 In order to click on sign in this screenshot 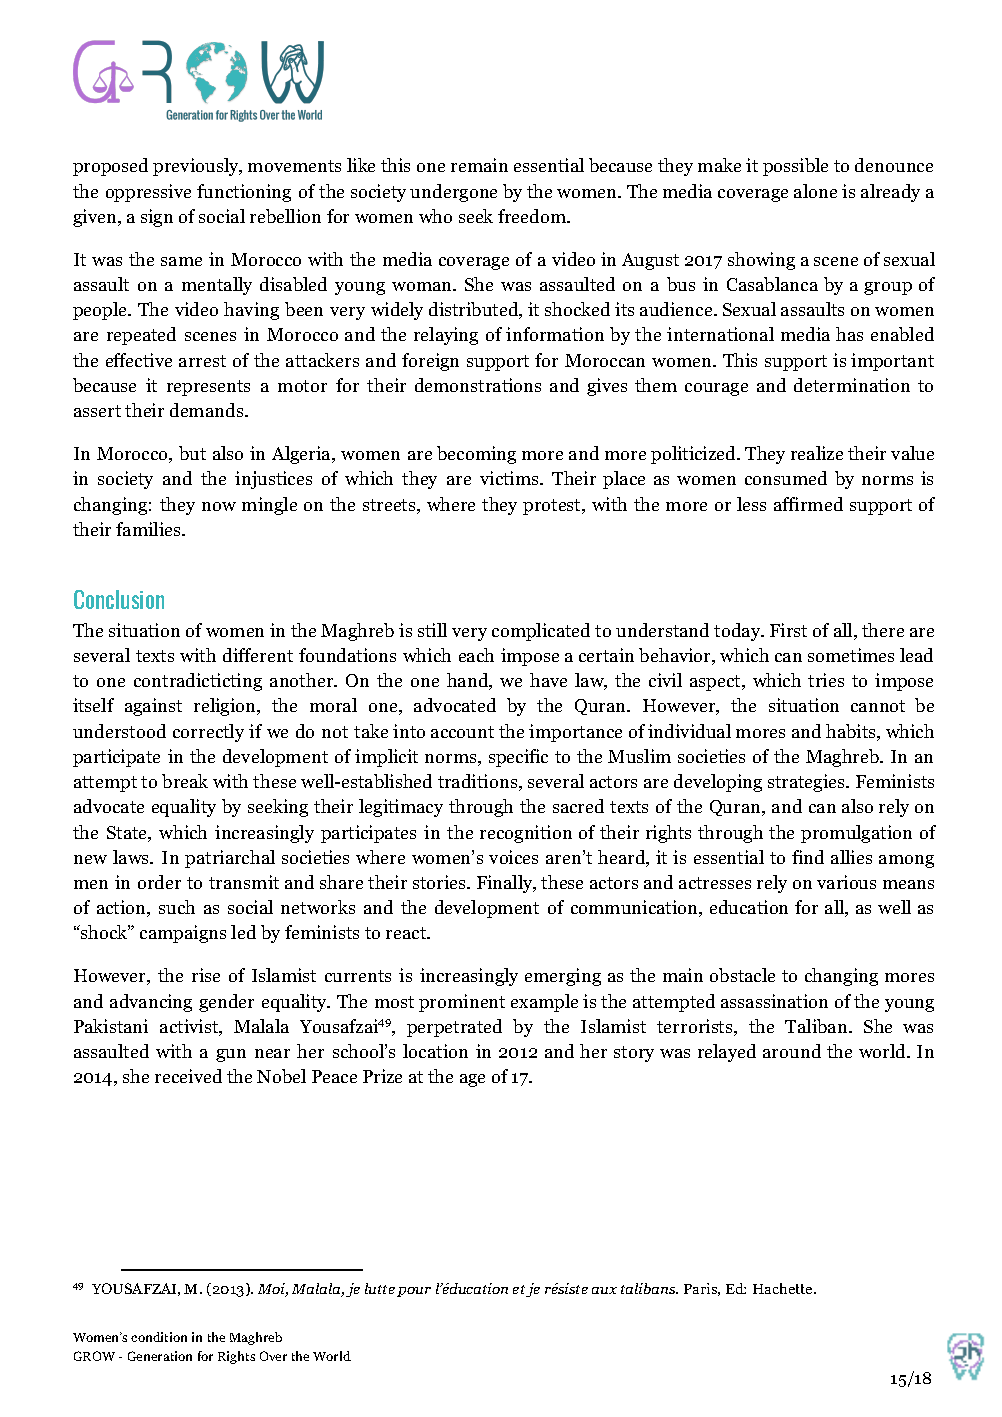, I will do `click(157, 218)`.
